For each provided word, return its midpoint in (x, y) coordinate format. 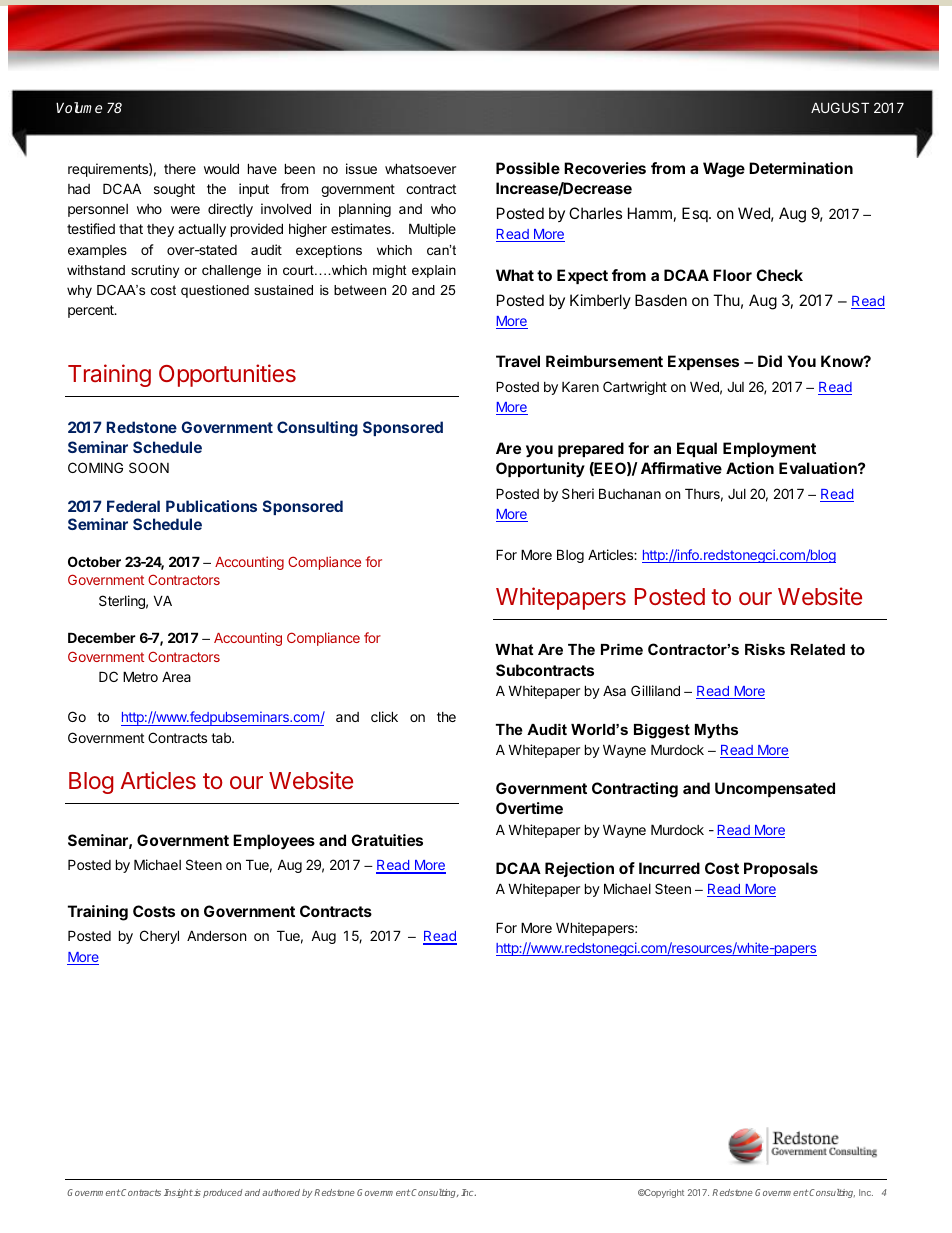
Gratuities (387, 840)
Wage (724, 170)
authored (281, 1192)
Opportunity (540, 469)
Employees (274, 842)
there (180, 169)
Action (750, 468)
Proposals (781, 869)
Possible (528, 168)
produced (223, 1193)
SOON (149, 467)
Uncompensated (775, 789)
